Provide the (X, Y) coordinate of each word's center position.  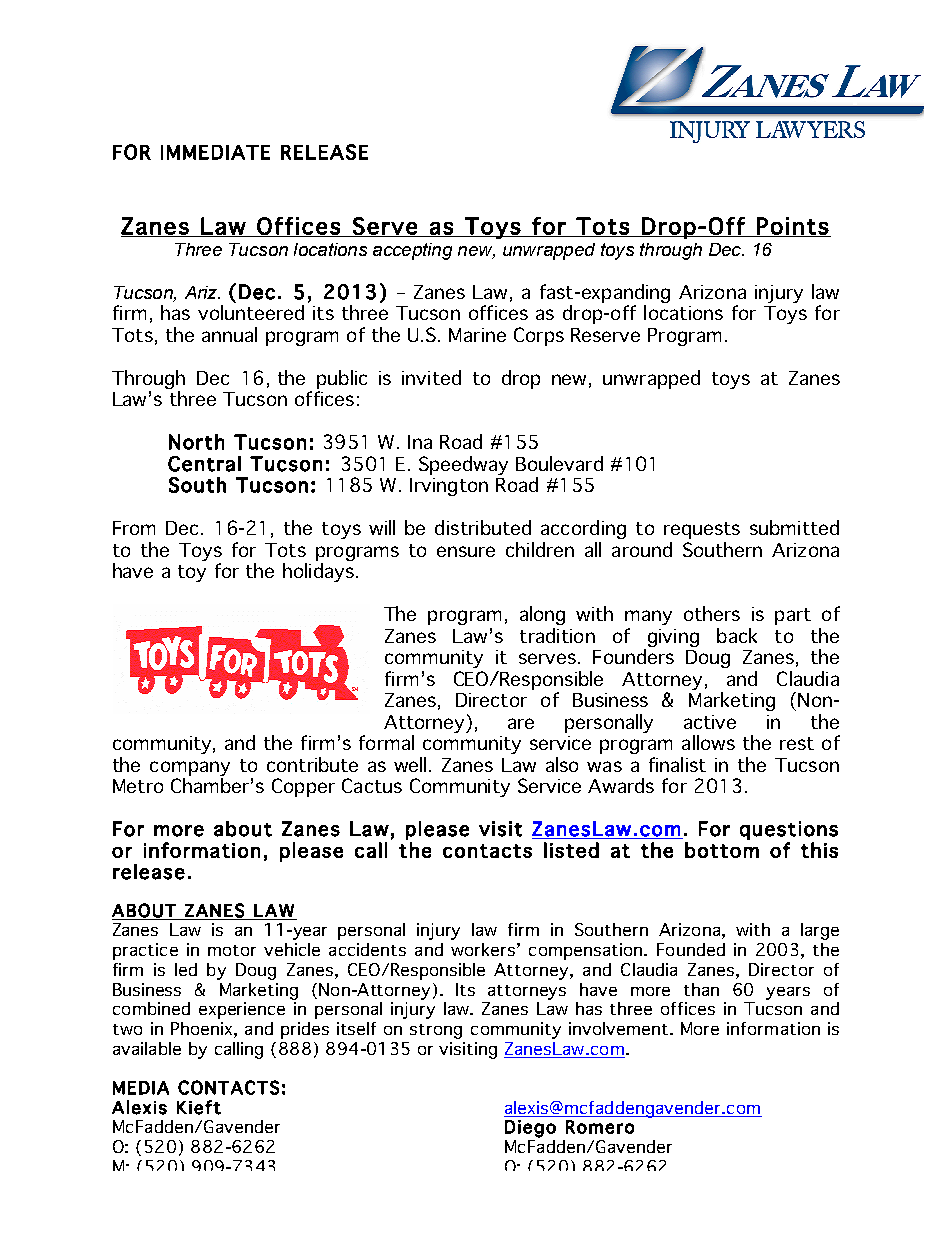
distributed (483, 527)
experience (242, 1010)
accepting (412, 251)
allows (708, 742)
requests (702, 530)
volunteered (251, 312)
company (190, 768)
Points (792, 227)
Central (204, 464)
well (412, 764)
